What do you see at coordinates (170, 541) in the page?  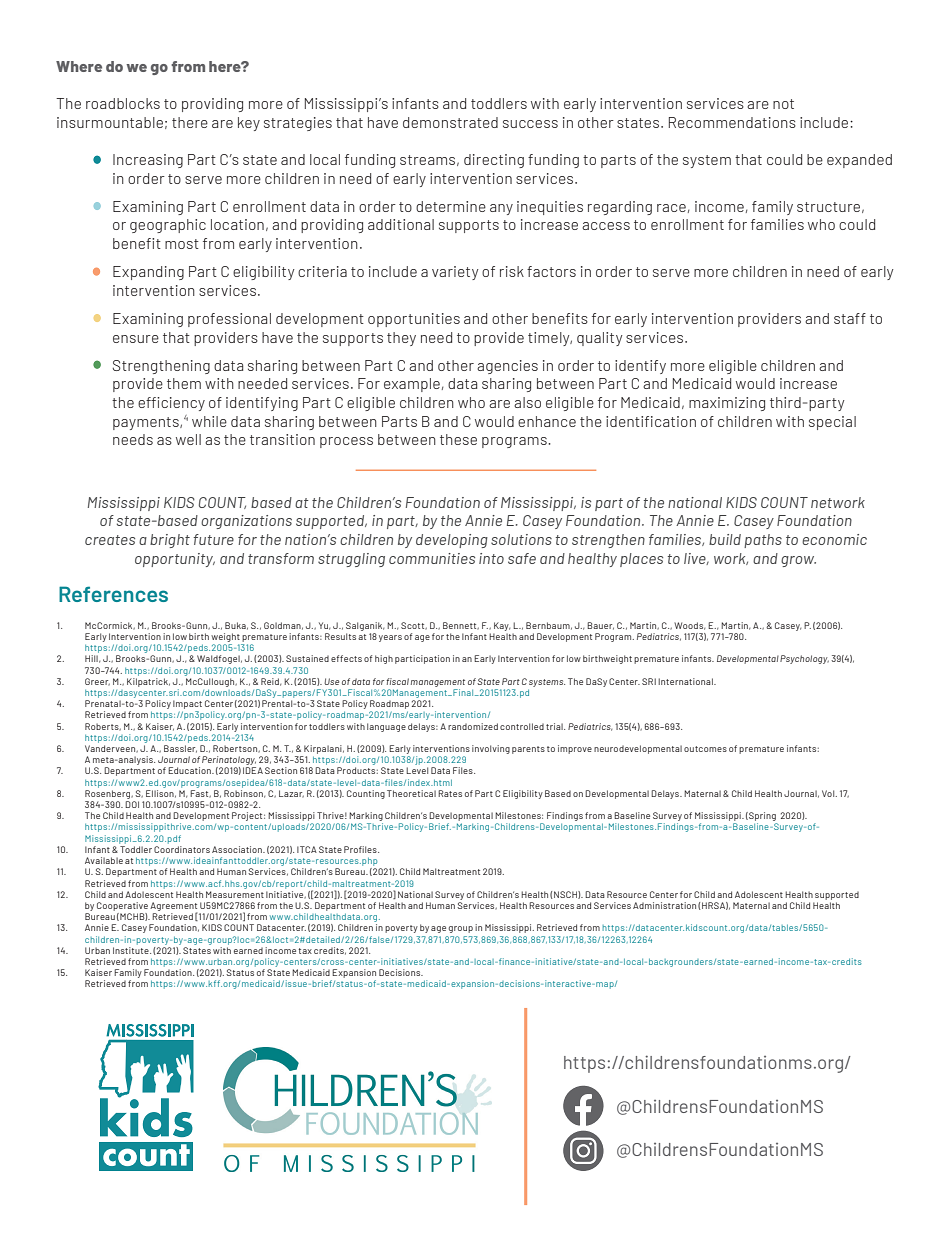 I see `bright` at bounding box center [170, 541].
